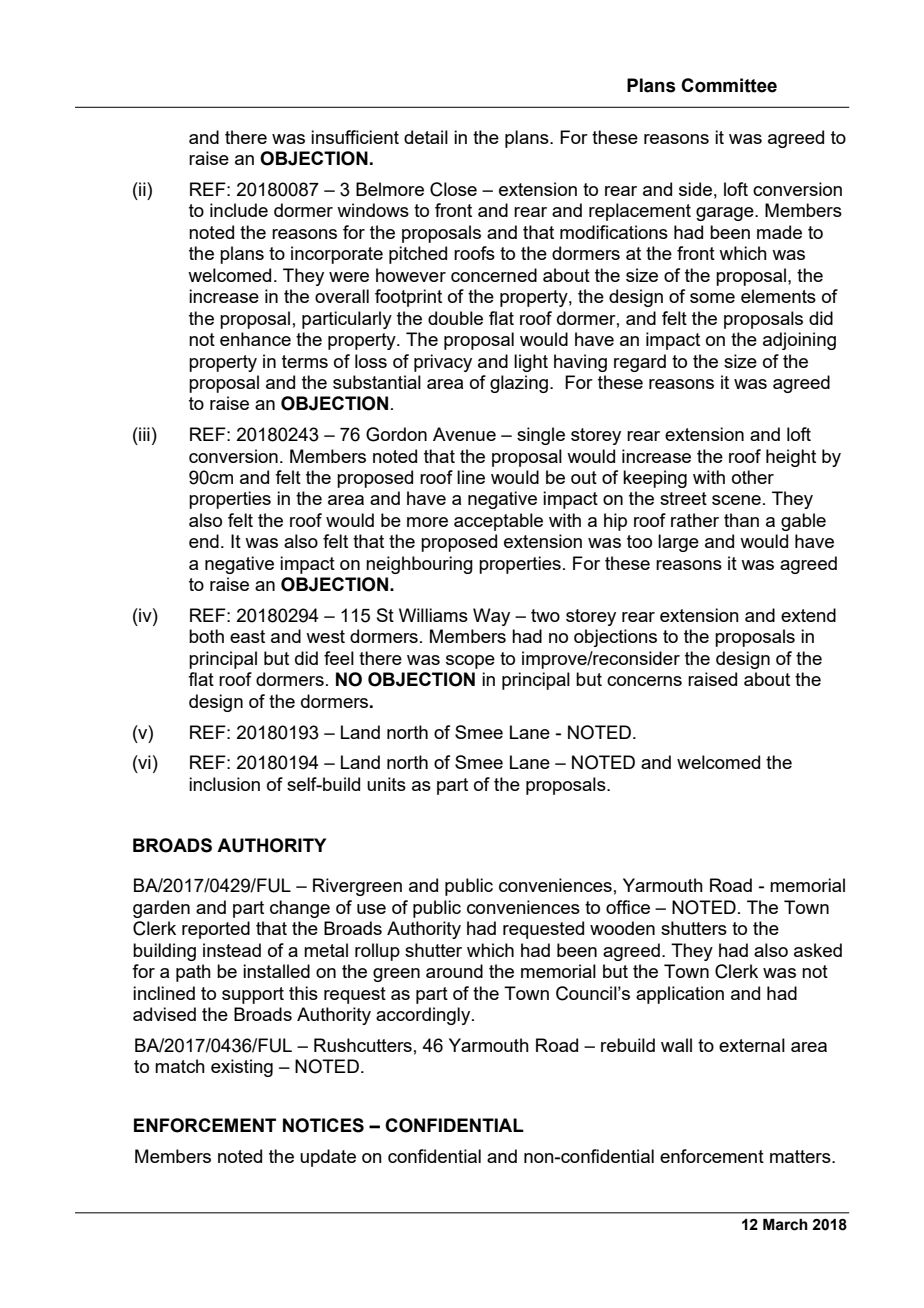 The height and width of the page is (1308, 924). What do you see at coordinates (628, 907) in the page?
I see `office` at bounding box center [628, 907].
